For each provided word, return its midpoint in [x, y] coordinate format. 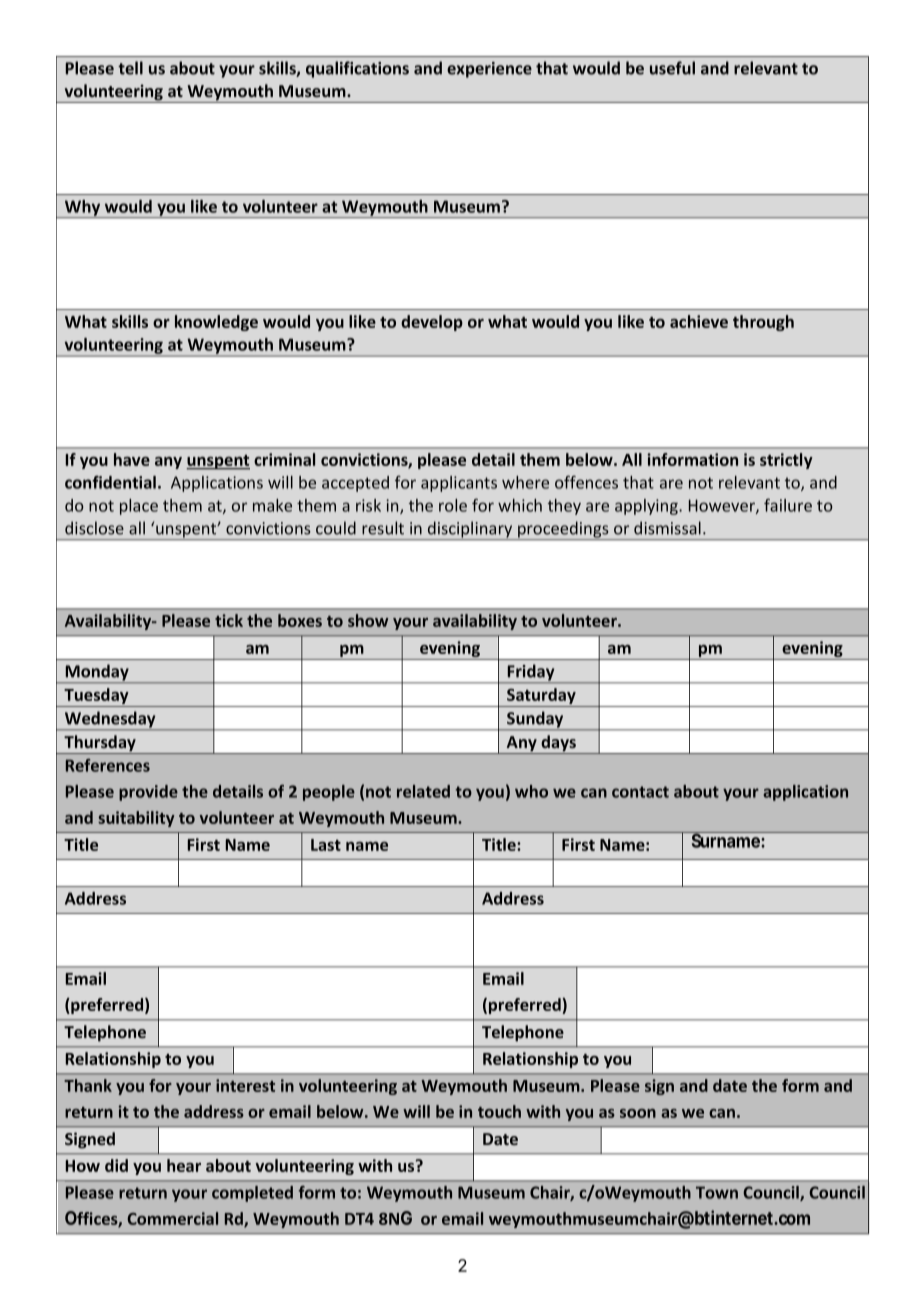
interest [245, 1085]
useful [672, 68]
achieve [699, 321]
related [423, 791]
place [139, 507]
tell [130, 68]
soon [638, 1113]
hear [184, 1165]
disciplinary [470, 530]
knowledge [216, 323]
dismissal [667, 528]
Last [326, 845]
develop [432, 323]
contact [640, 792]
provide [148, 793]
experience [489, 70]
